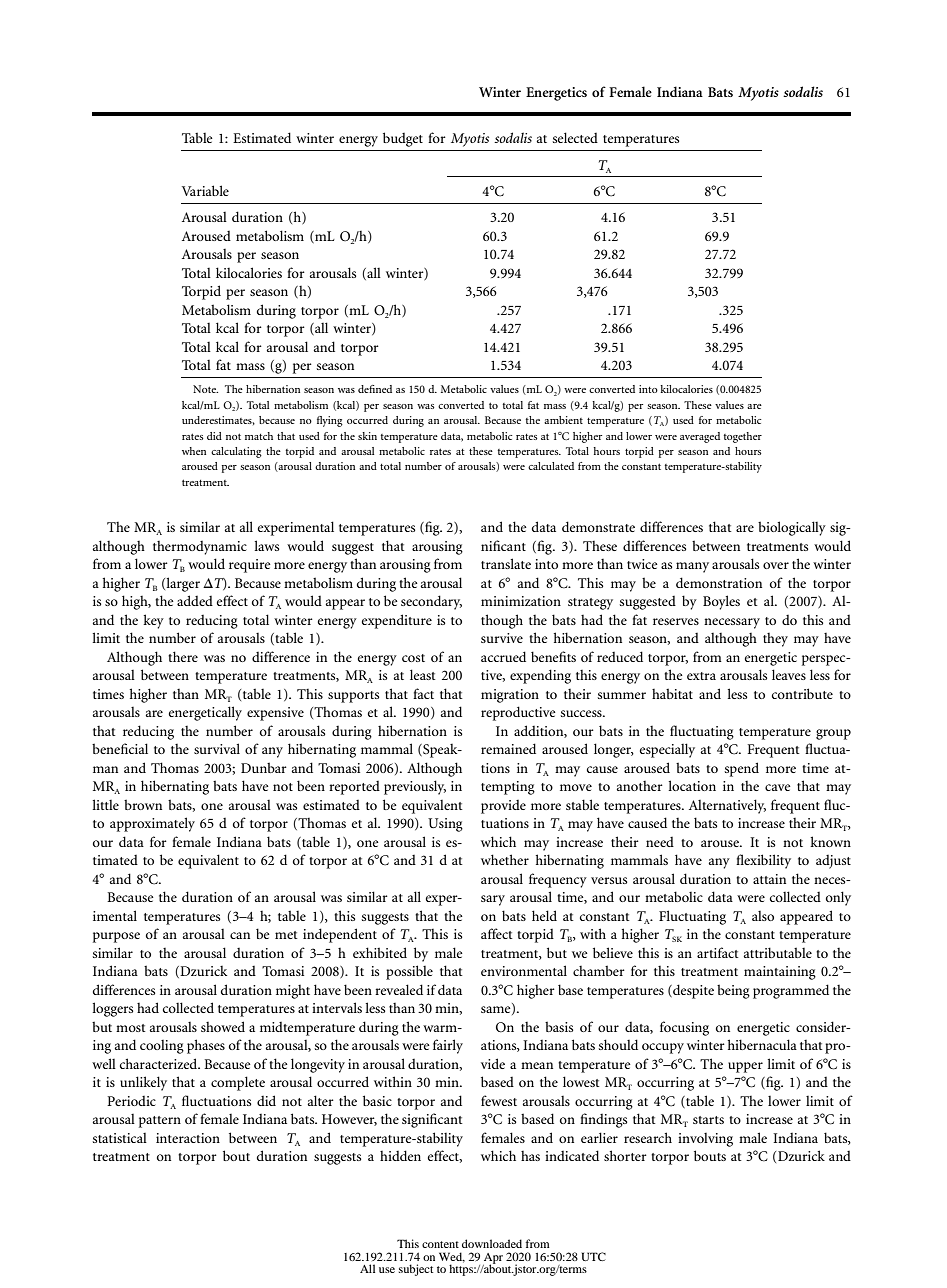  What do you see at coordinates (492, 1243) in the screenshot?
I see `downloaded` at bounding box center [492, 1243].
